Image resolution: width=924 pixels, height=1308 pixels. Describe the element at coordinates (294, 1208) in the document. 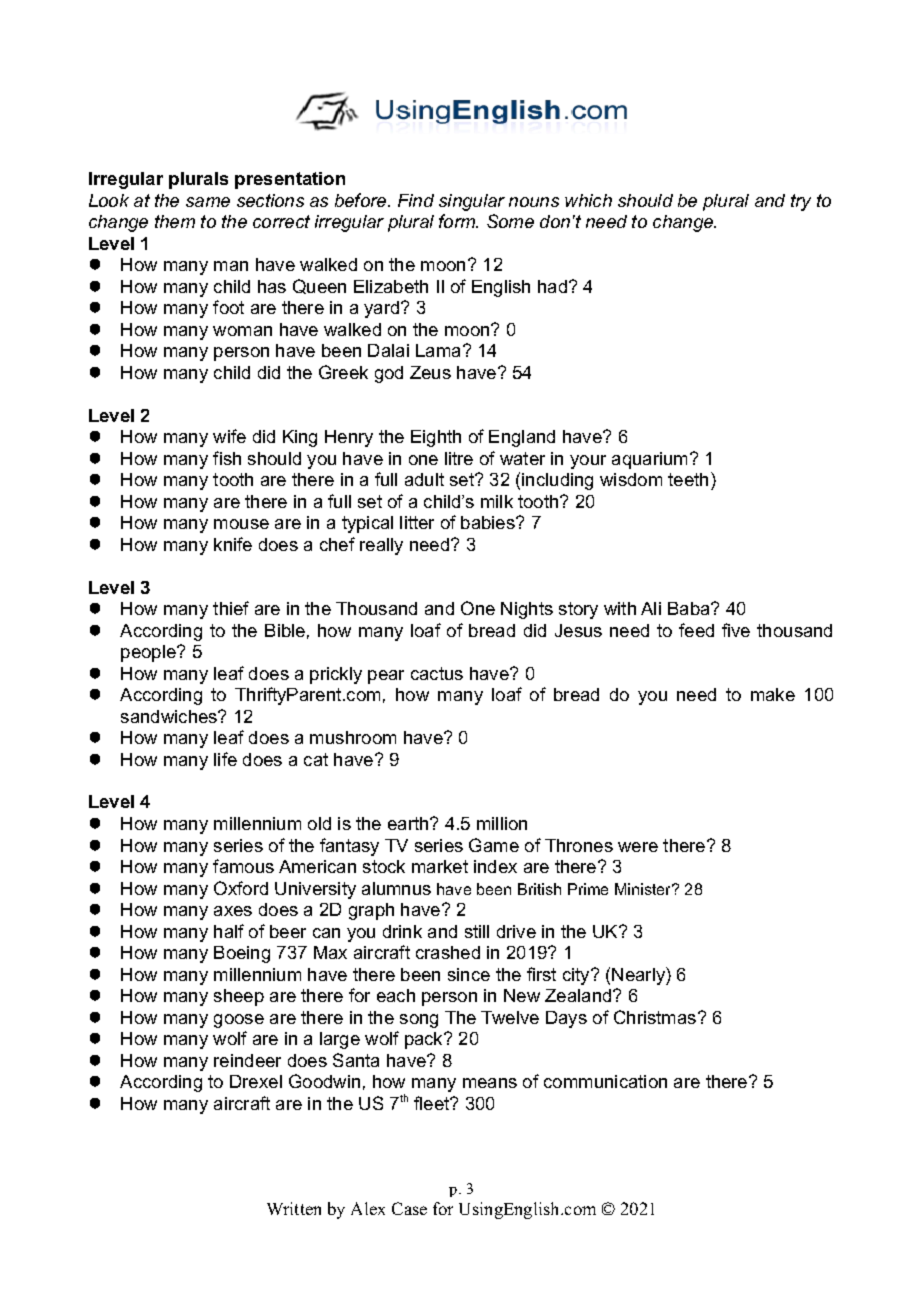

I see `Written` at that location.
